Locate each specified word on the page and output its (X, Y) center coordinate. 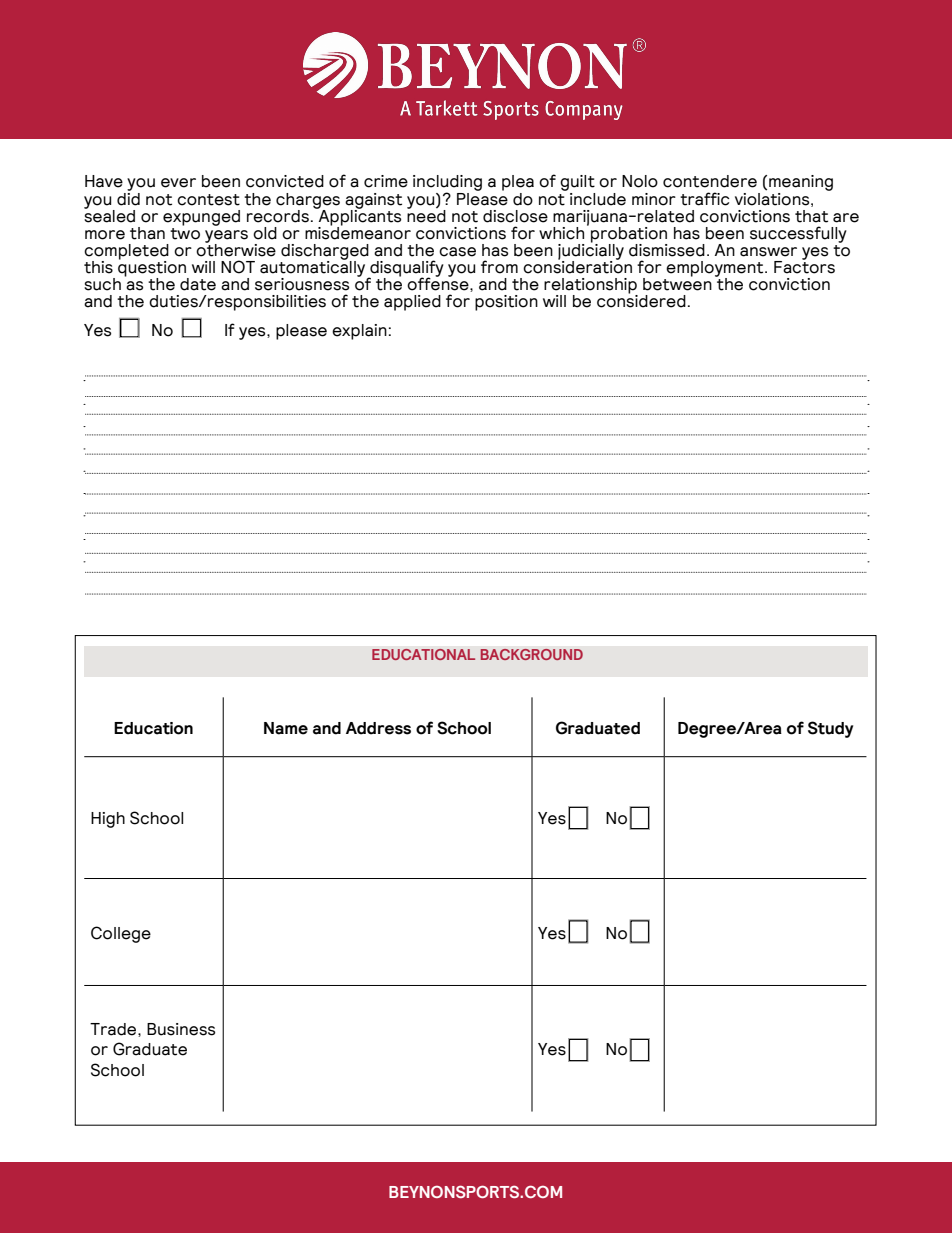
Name (286, 728)
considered (641, 300)
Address (378, 728)
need (426, 215)
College (121, 934)
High (108, 820)
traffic (704, 199)
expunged (201, 218)
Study (830, 729)
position (506, 303)
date (198, 284)
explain (359, 332)
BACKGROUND (531, 654)
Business (181, 1029)
